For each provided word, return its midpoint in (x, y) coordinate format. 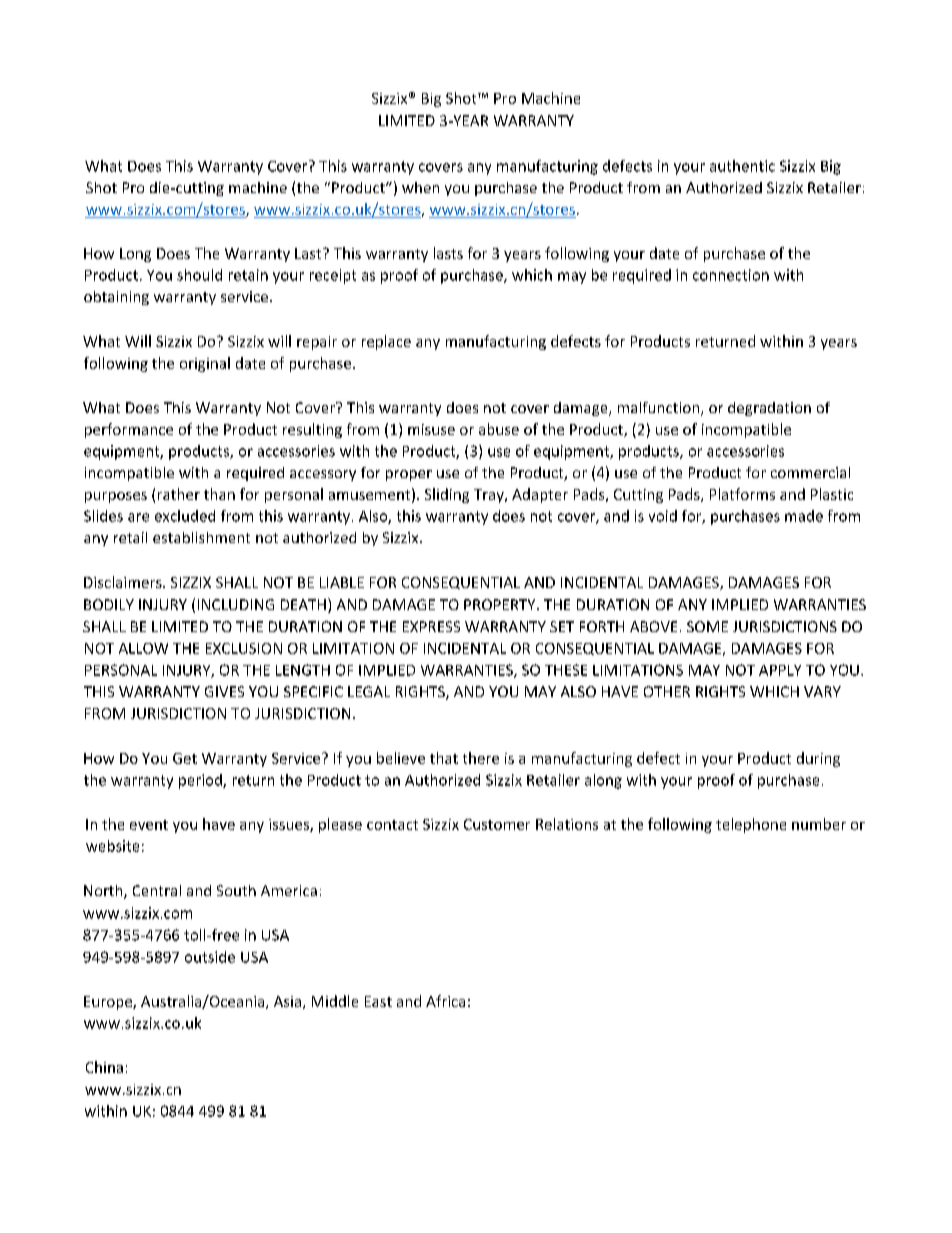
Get (185, 758)
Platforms (742, 494)
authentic (742, 166)
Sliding (447, 495)
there (481, 758)
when (420, 187)
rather (179, 494)
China (104, 1067)
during (818, 759)
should (199, 275)
